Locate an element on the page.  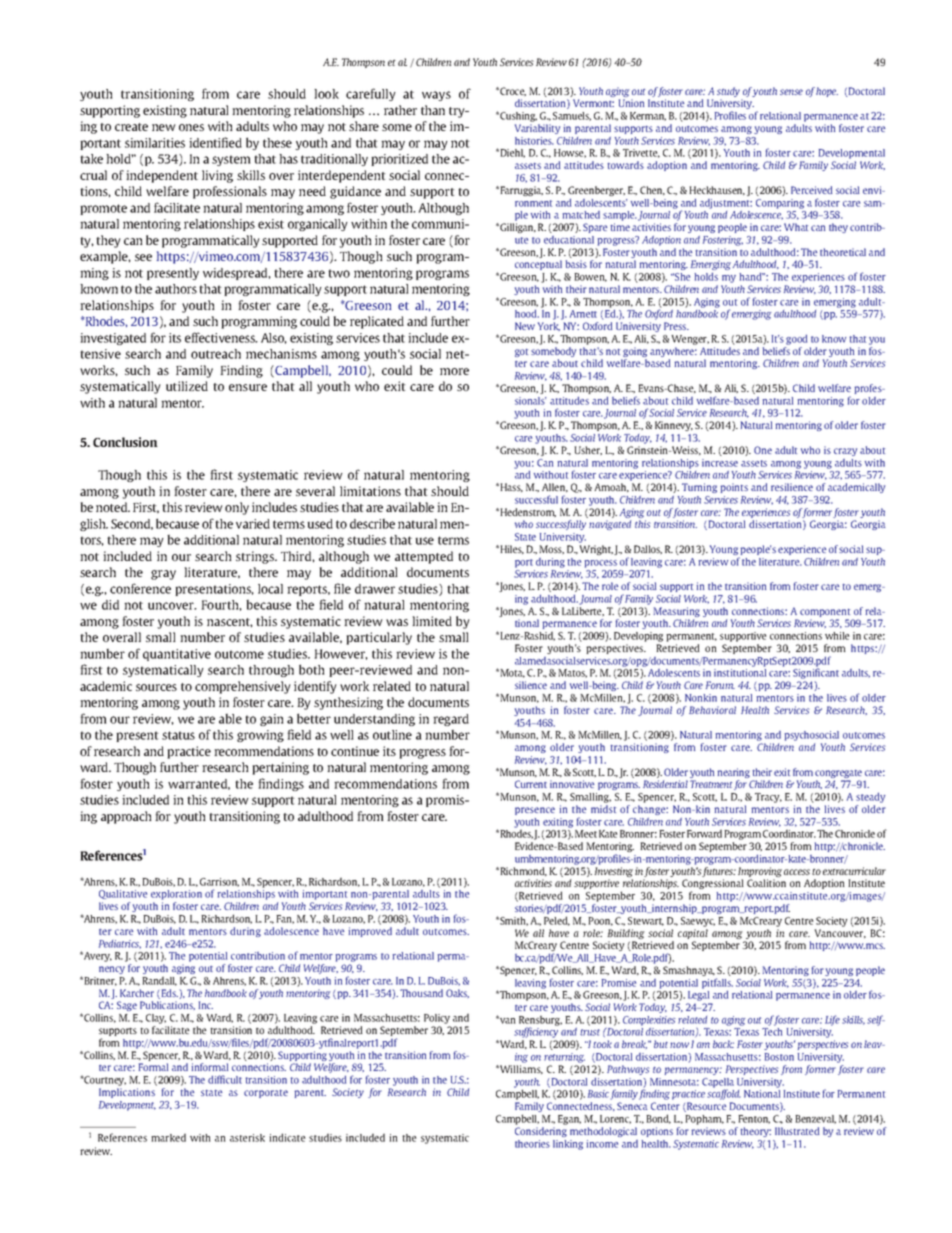
than is located at coordinates (433, 110).
